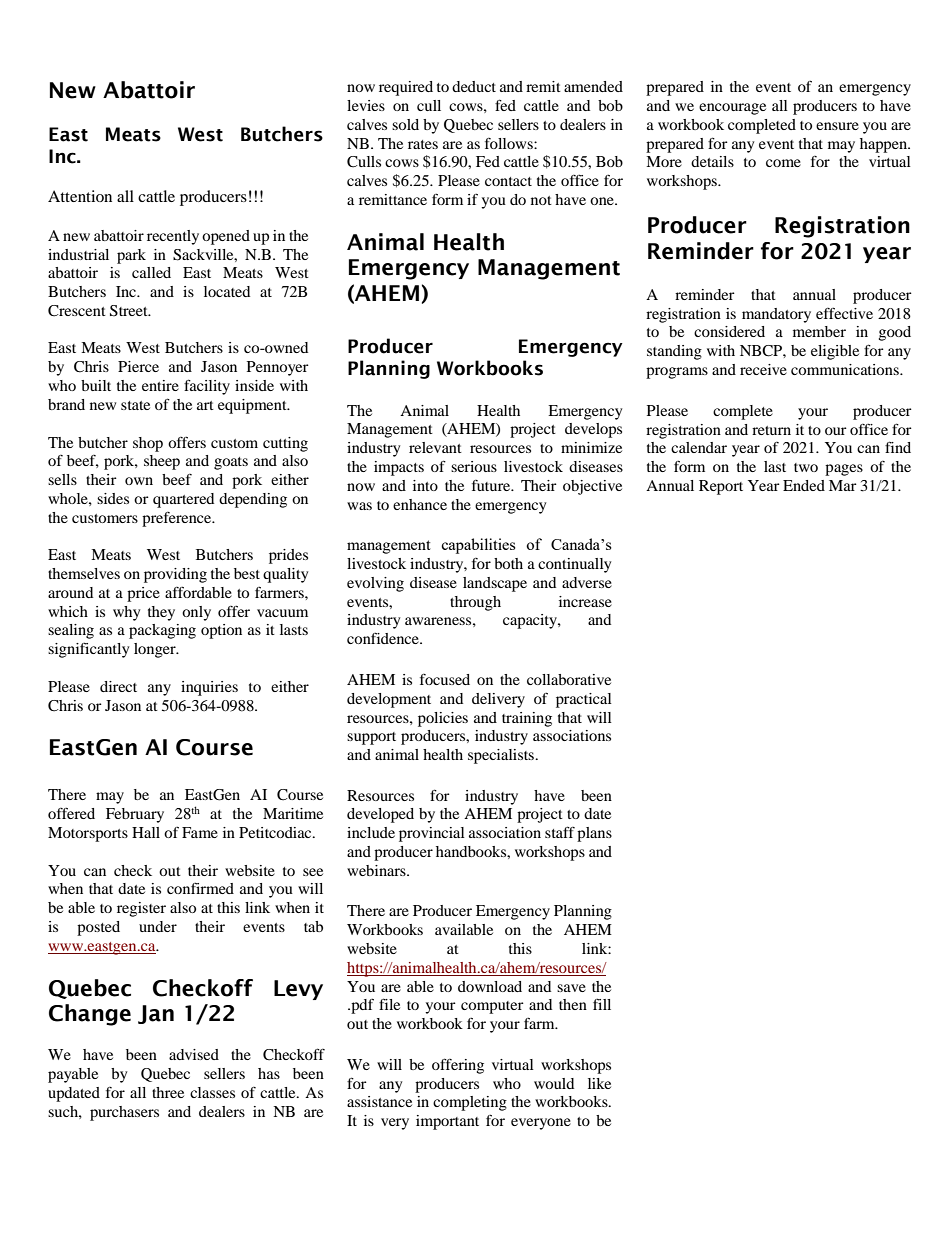 This page has width=952, height=1233. What do you see at coordinates (80, 196) in the page?
I see `Attention` at bounding box center [80, 196].
